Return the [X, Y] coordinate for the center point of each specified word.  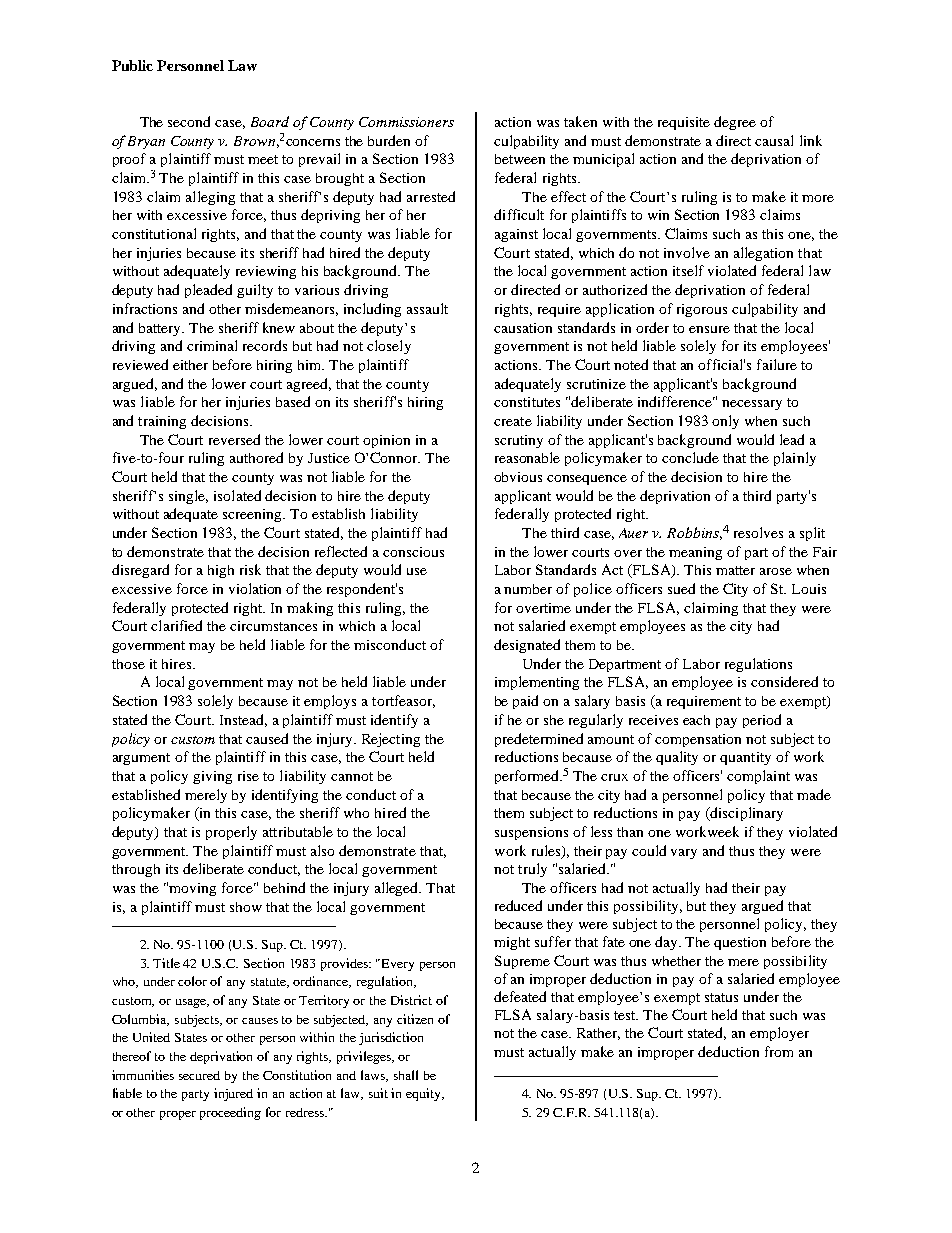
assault [427, 308]
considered [784, 681]
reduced [518, 905]
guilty [255, 291]
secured [199, 1075]
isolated [237, 495]
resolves [758, 532]
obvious [518, 477]
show [246, 907]
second [189, 121]
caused [267, 738]
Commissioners [406, 122]
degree [735, 123]
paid [525, 702]
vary [684, 854]
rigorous [702, 310]
